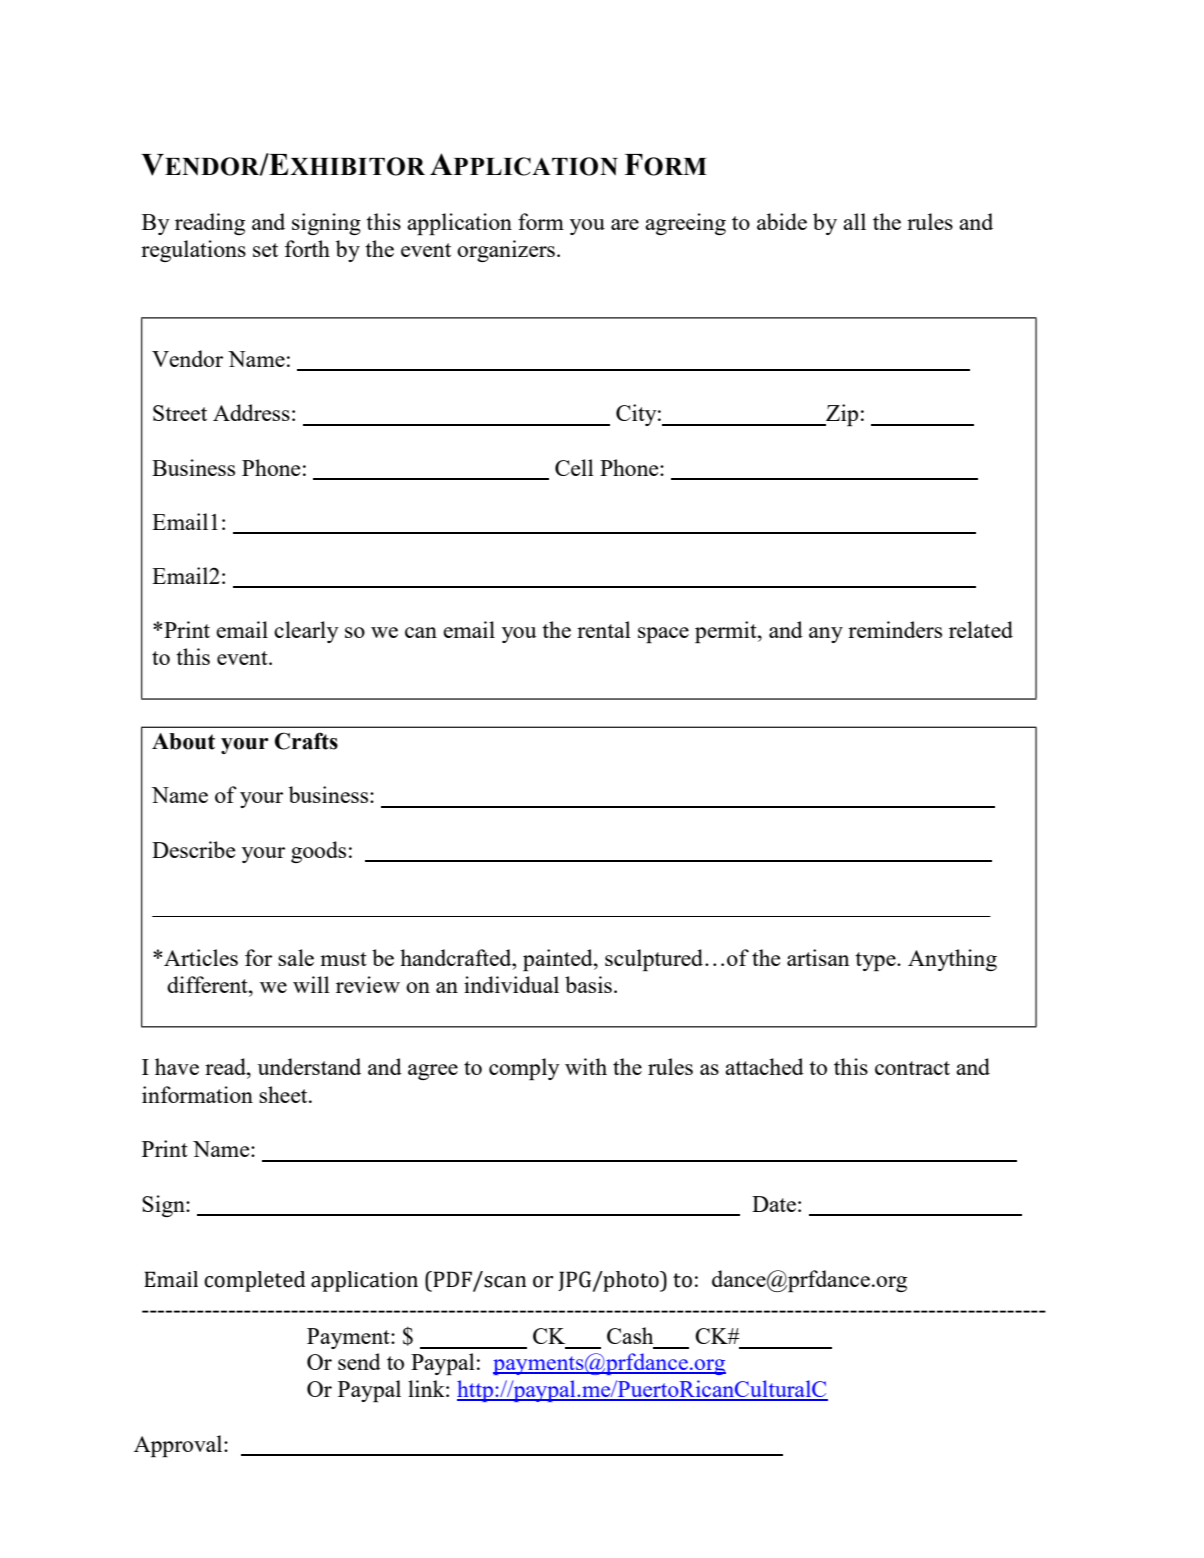 The image size is (1204, 1558). Describe the element at coordinates (309, 1066) in the page. I see `understand` at that location.
